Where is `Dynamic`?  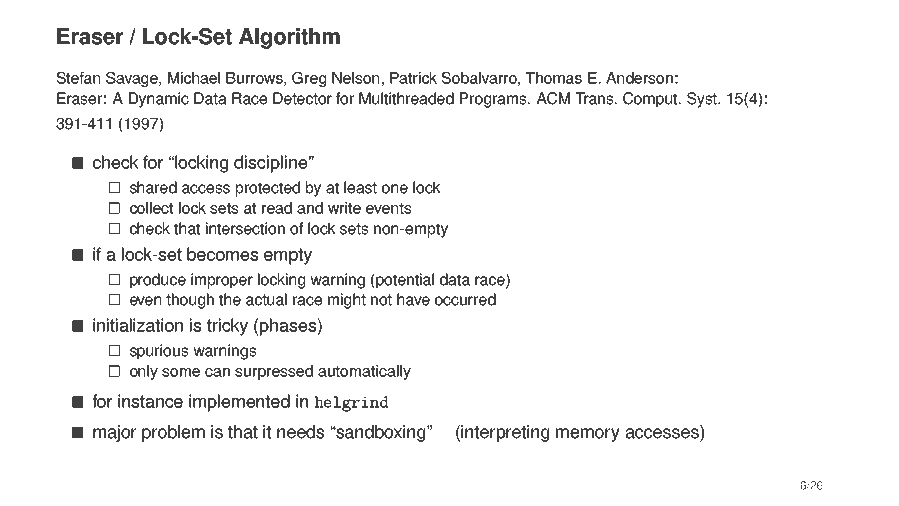 Dynamic is located at coordinates (159, 100).
